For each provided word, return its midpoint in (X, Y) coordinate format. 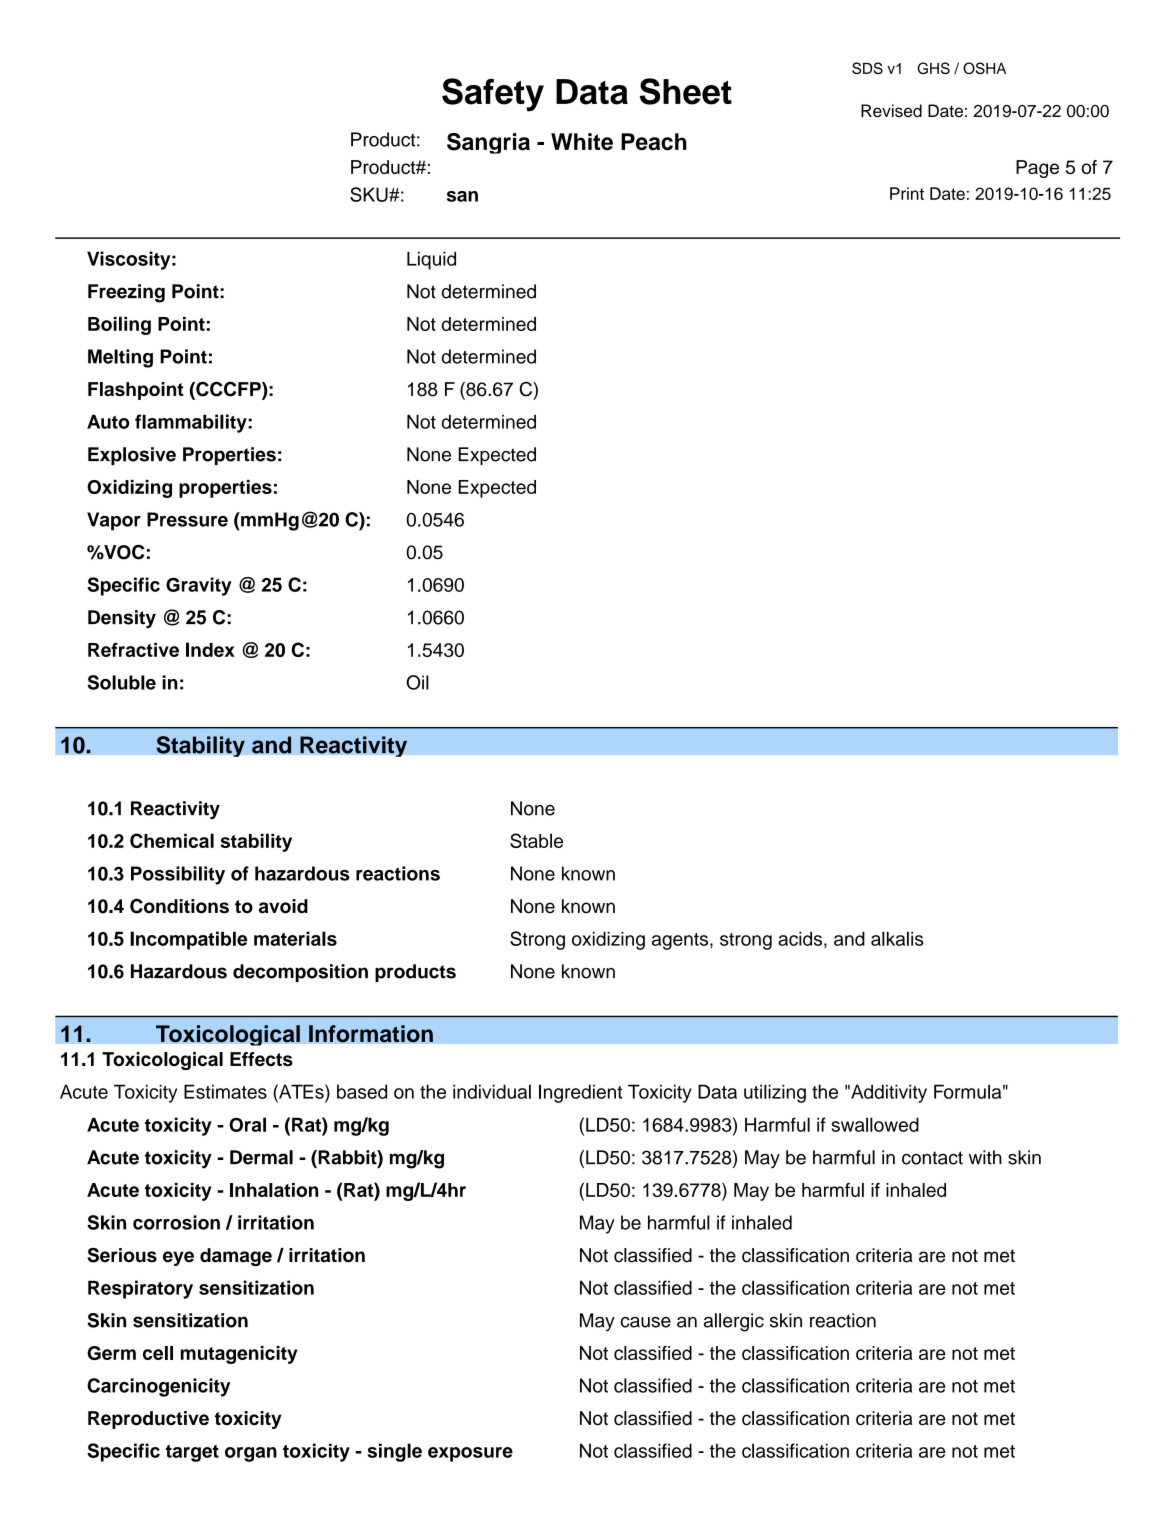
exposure (470, 1454)
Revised (891, 111)
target (192, 1453)
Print (907, 193)
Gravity (199, 586)
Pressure (187, 519)
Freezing (126, 293)
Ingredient (580, 1093)
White (582, 141)
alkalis (897, 938)
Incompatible (188, 940)
